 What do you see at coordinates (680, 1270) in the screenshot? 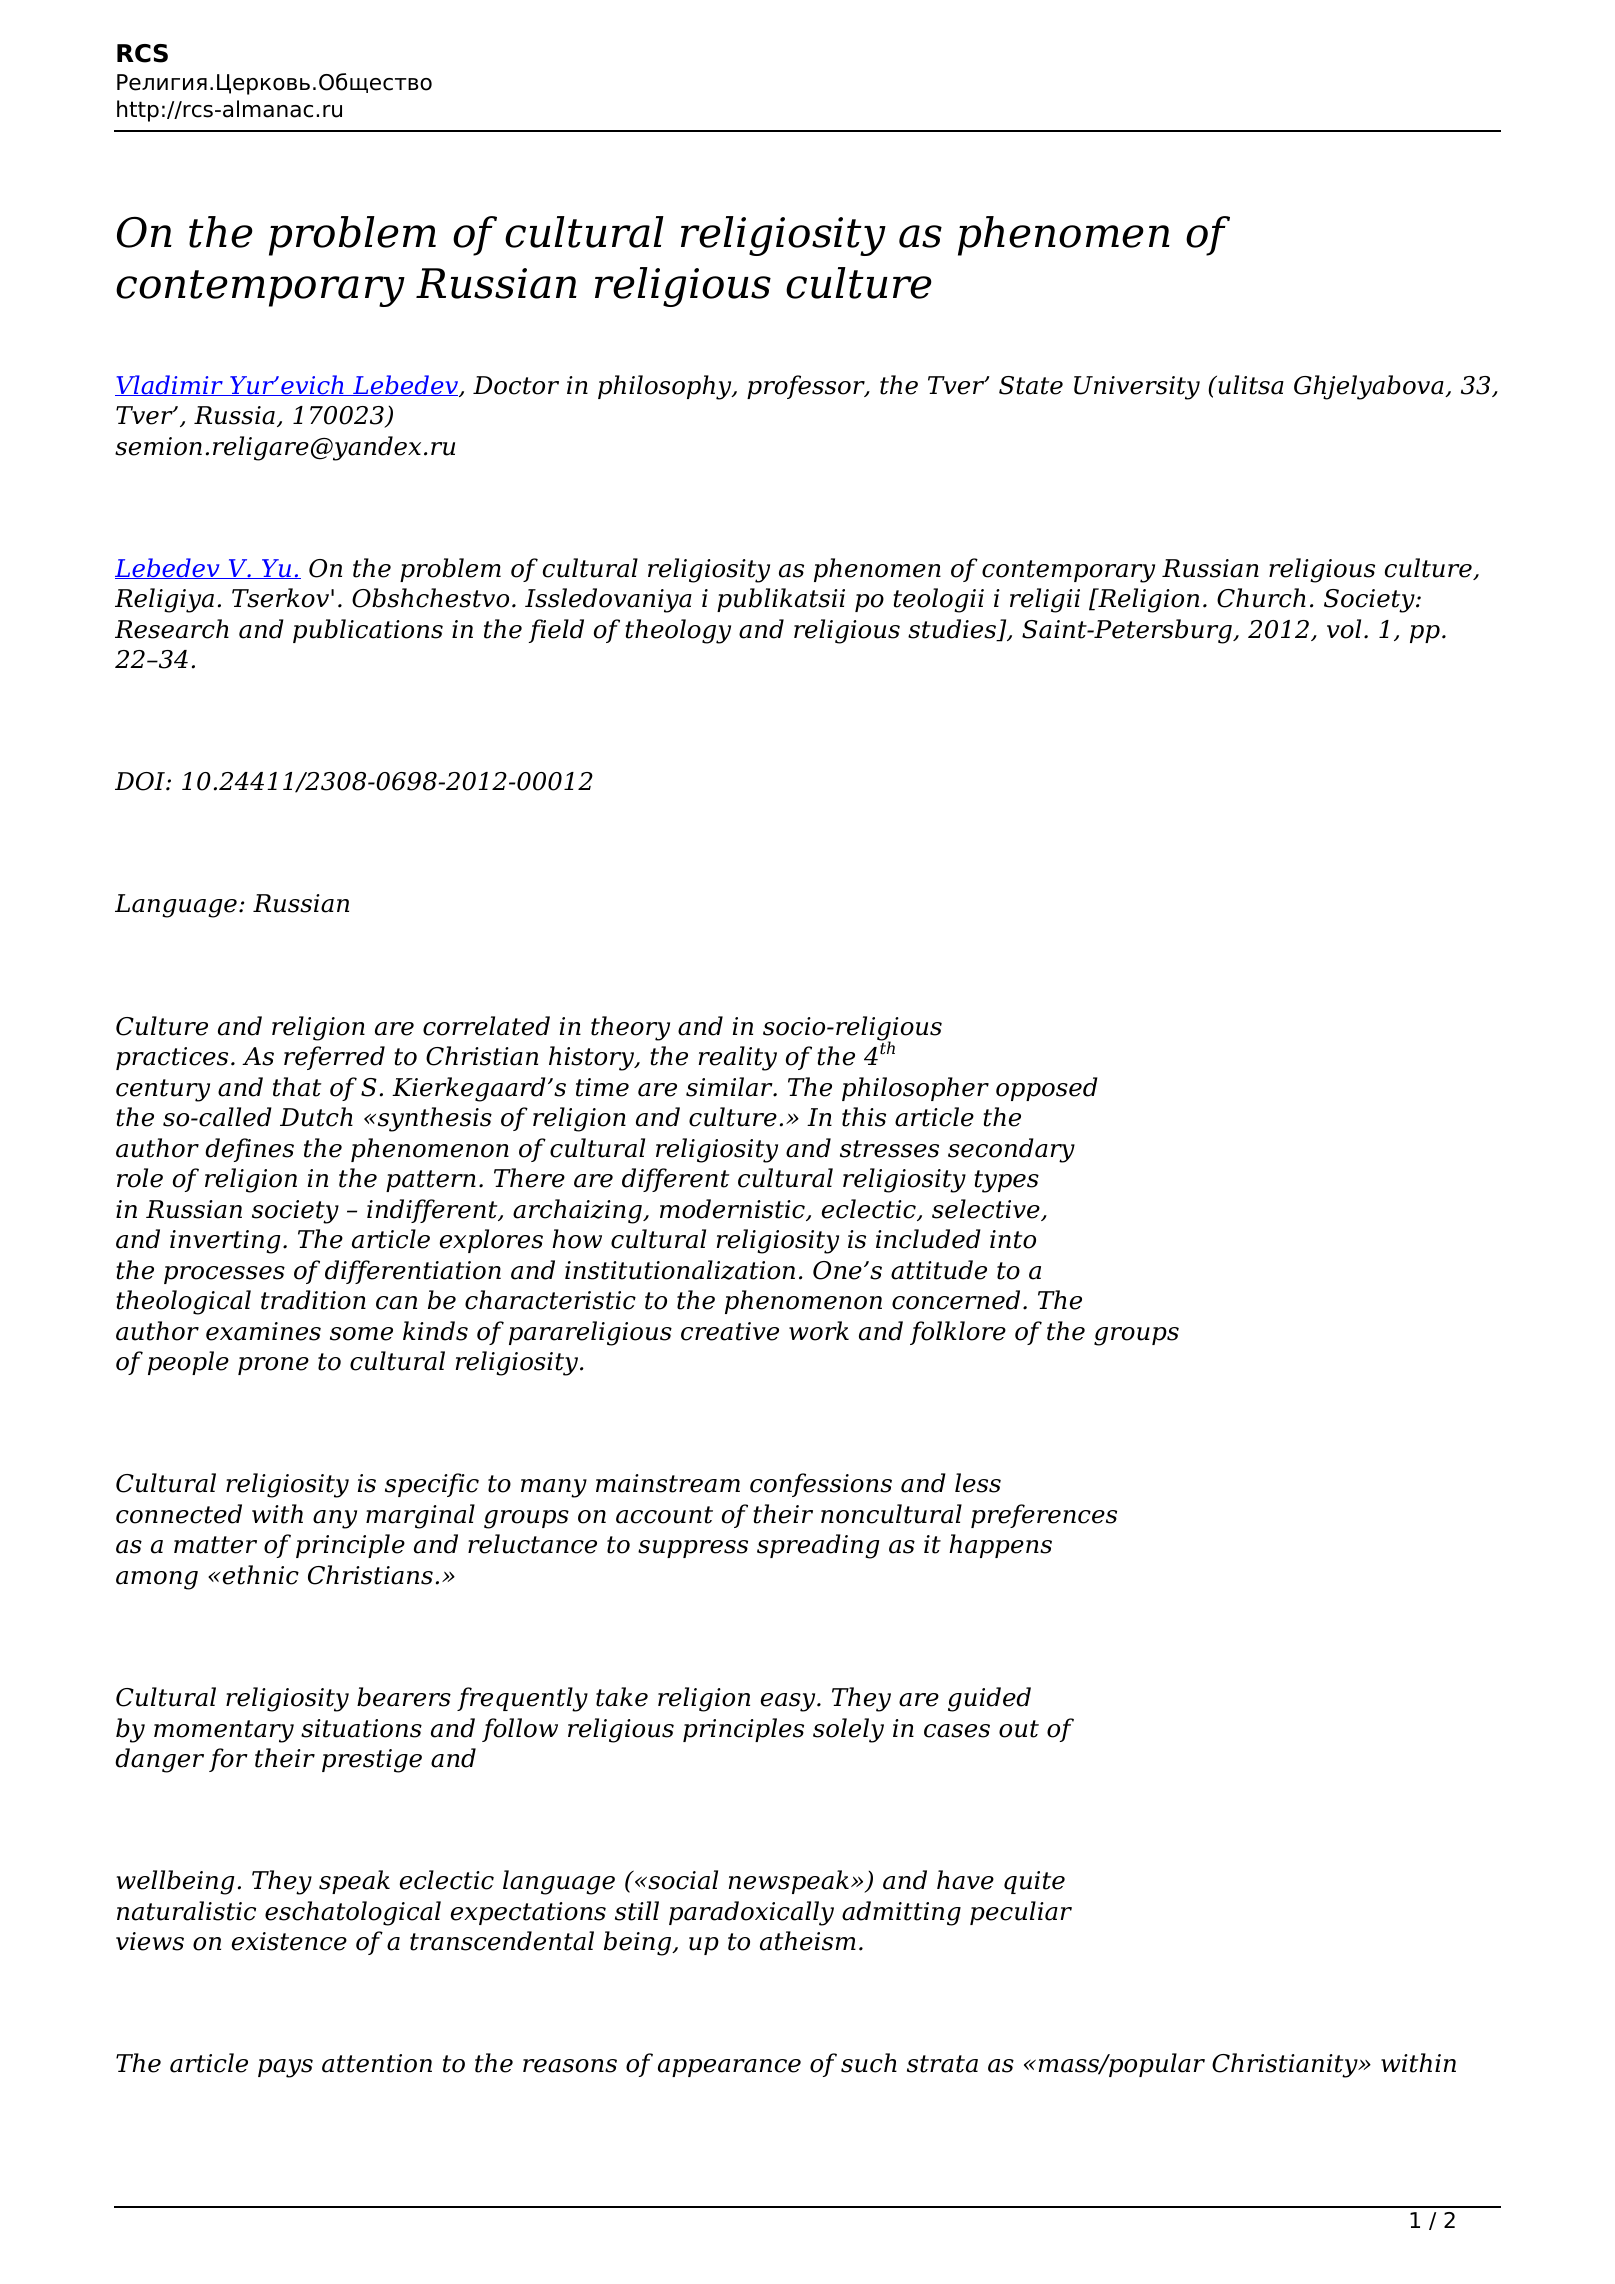
I see `institutionalization` at bounding box center [680, 1270].
